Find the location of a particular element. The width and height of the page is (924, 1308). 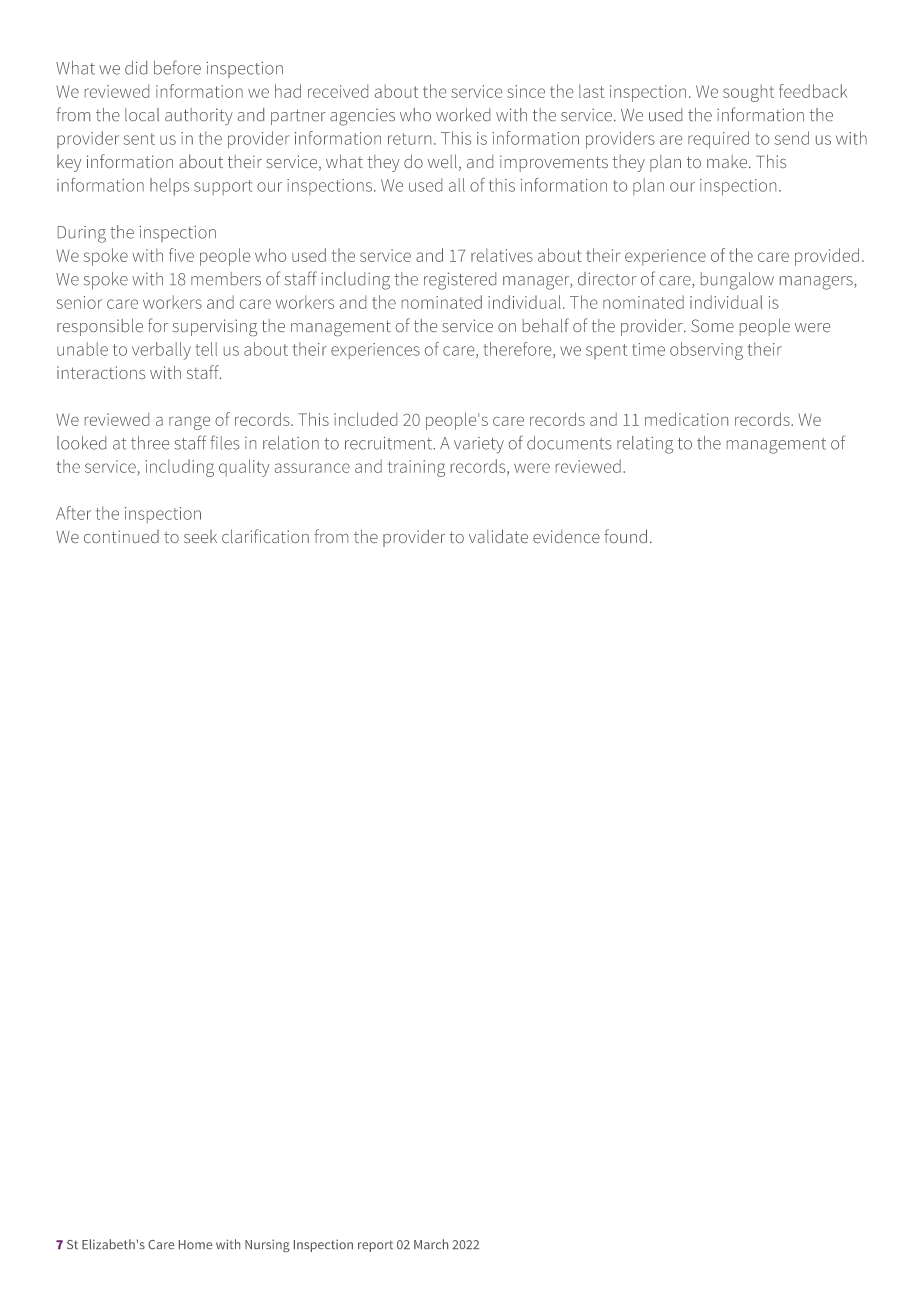

training is located at coordinates (416, 468).
